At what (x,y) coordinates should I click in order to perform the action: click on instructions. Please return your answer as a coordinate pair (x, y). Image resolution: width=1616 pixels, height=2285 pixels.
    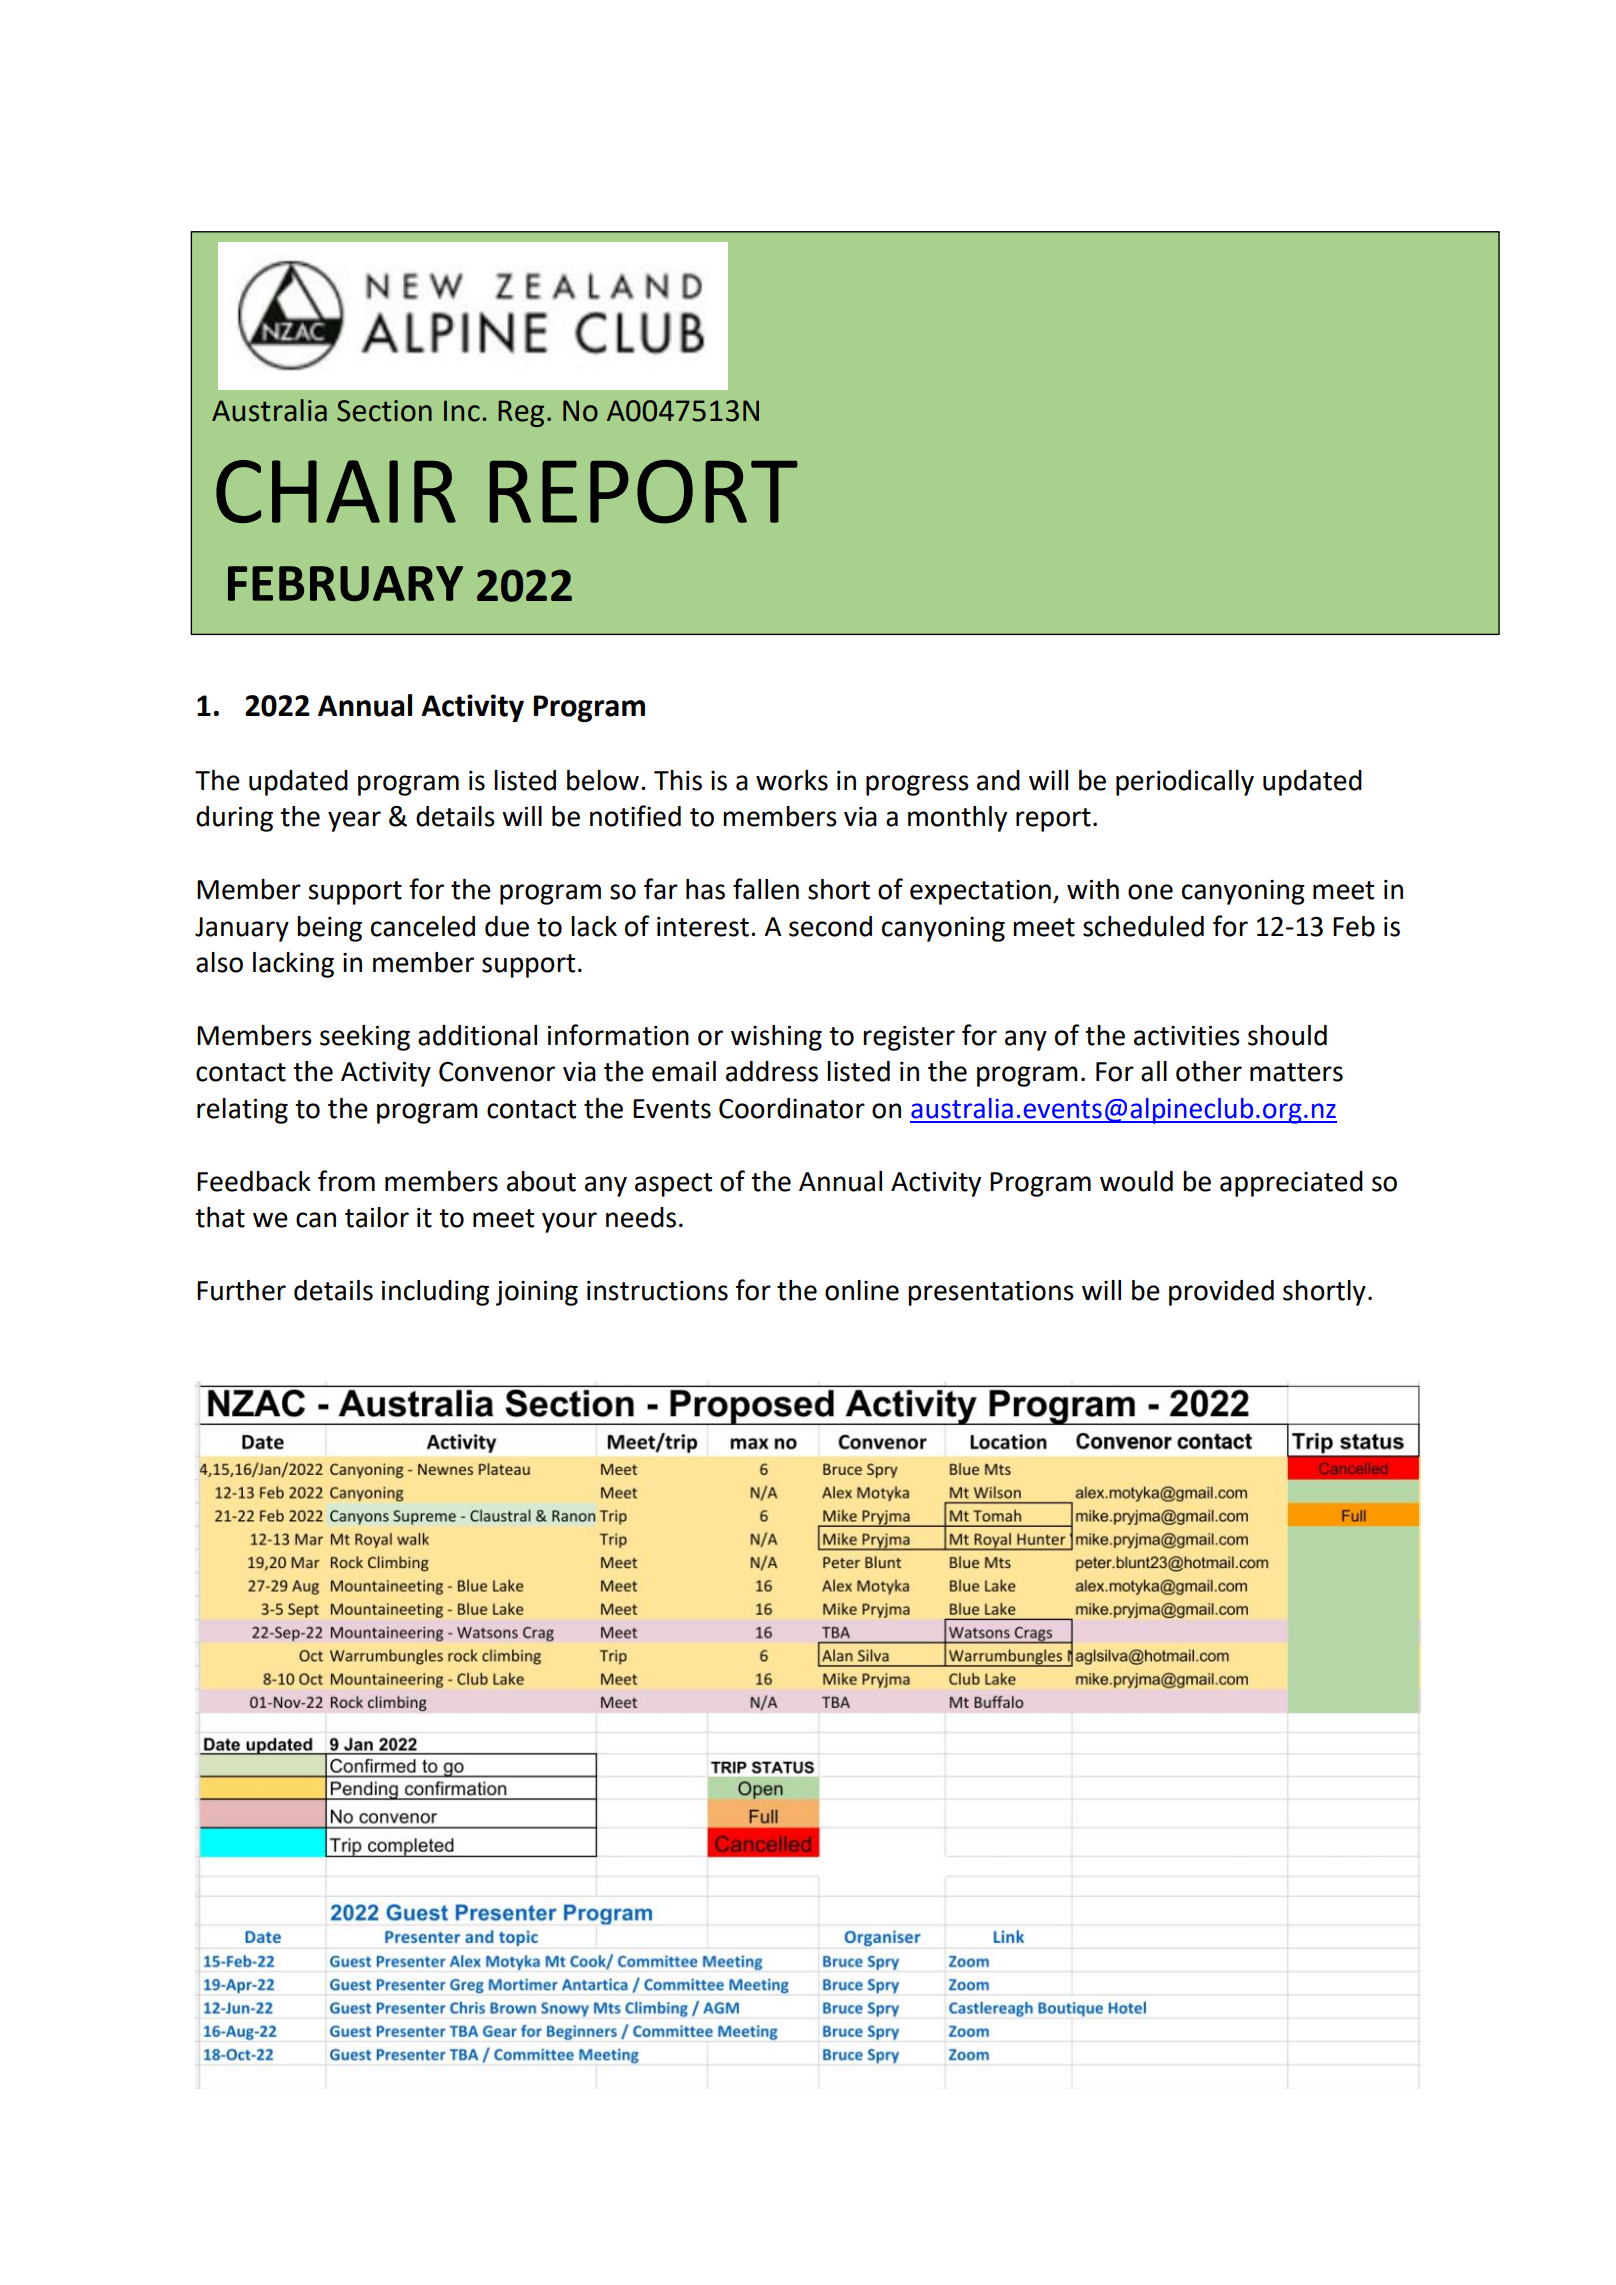
    Looking at the image, I should click on (657, 1291).
